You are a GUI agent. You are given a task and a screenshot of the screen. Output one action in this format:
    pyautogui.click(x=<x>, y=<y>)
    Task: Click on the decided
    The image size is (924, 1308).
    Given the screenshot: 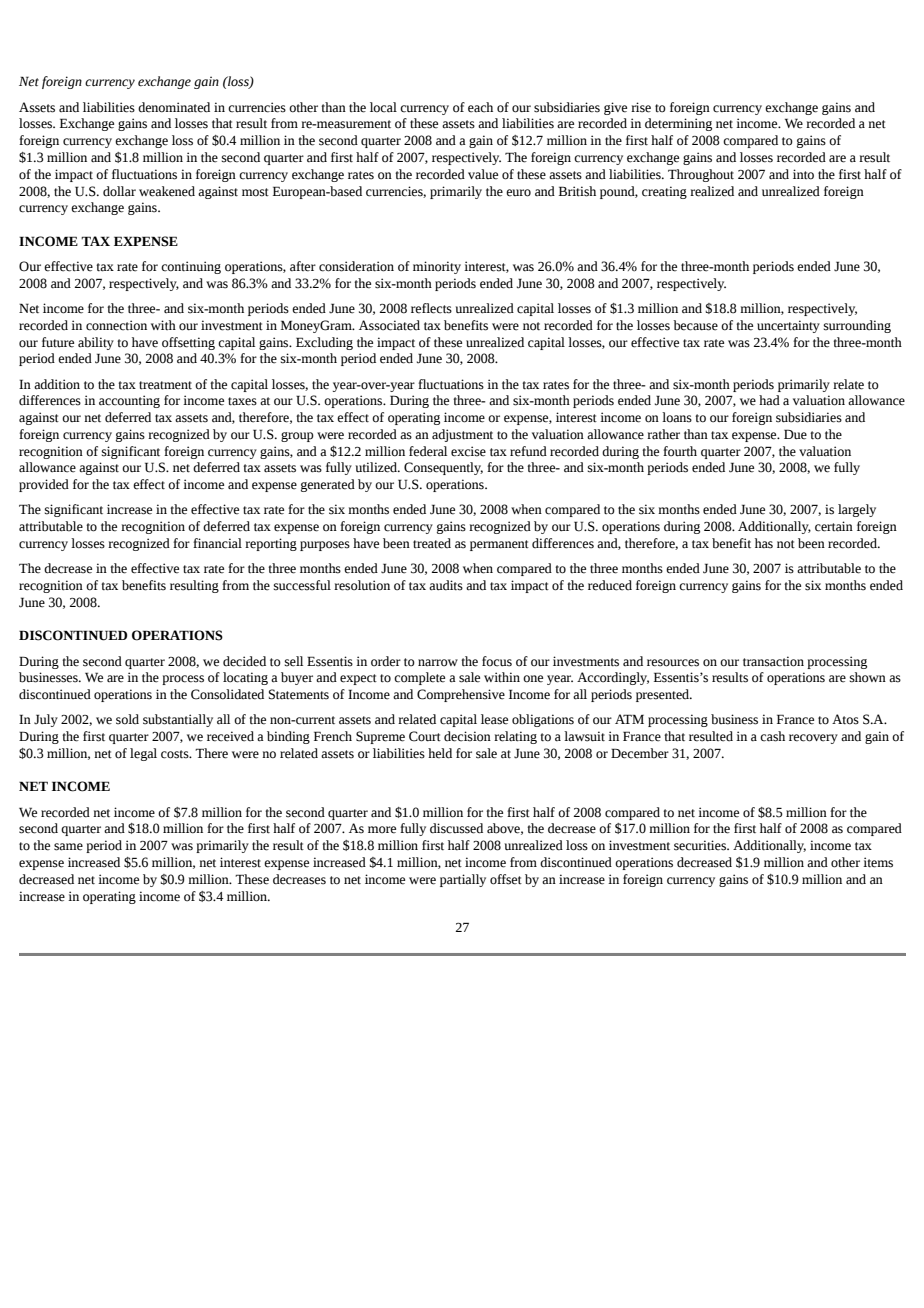 What is the action you would take?
    pyautogui.click(x=244, y=661)
